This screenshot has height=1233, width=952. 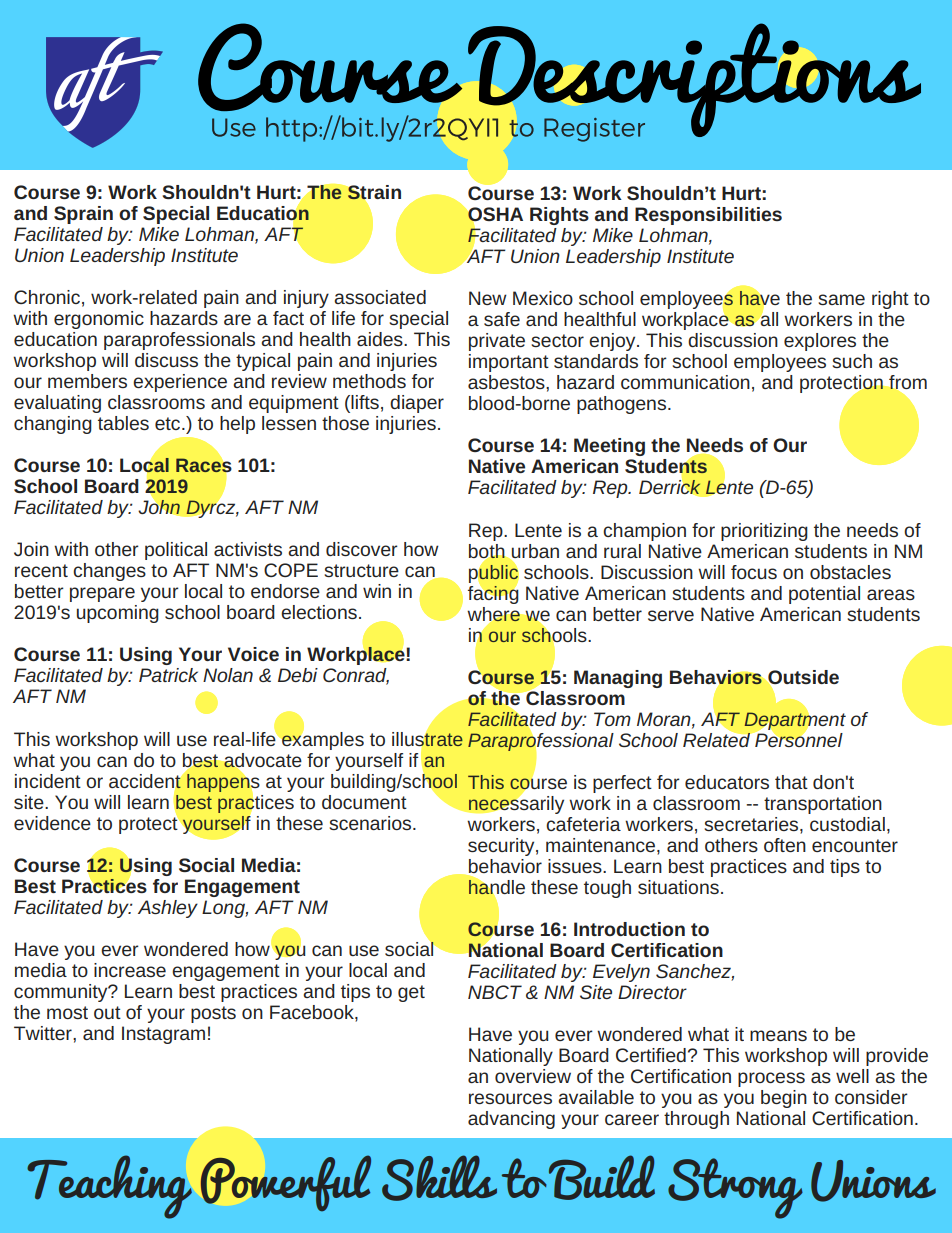 What do you see at coordinates (417, 404) in the screenshot?
I see `diaper` at bounding box center [417, 404].
